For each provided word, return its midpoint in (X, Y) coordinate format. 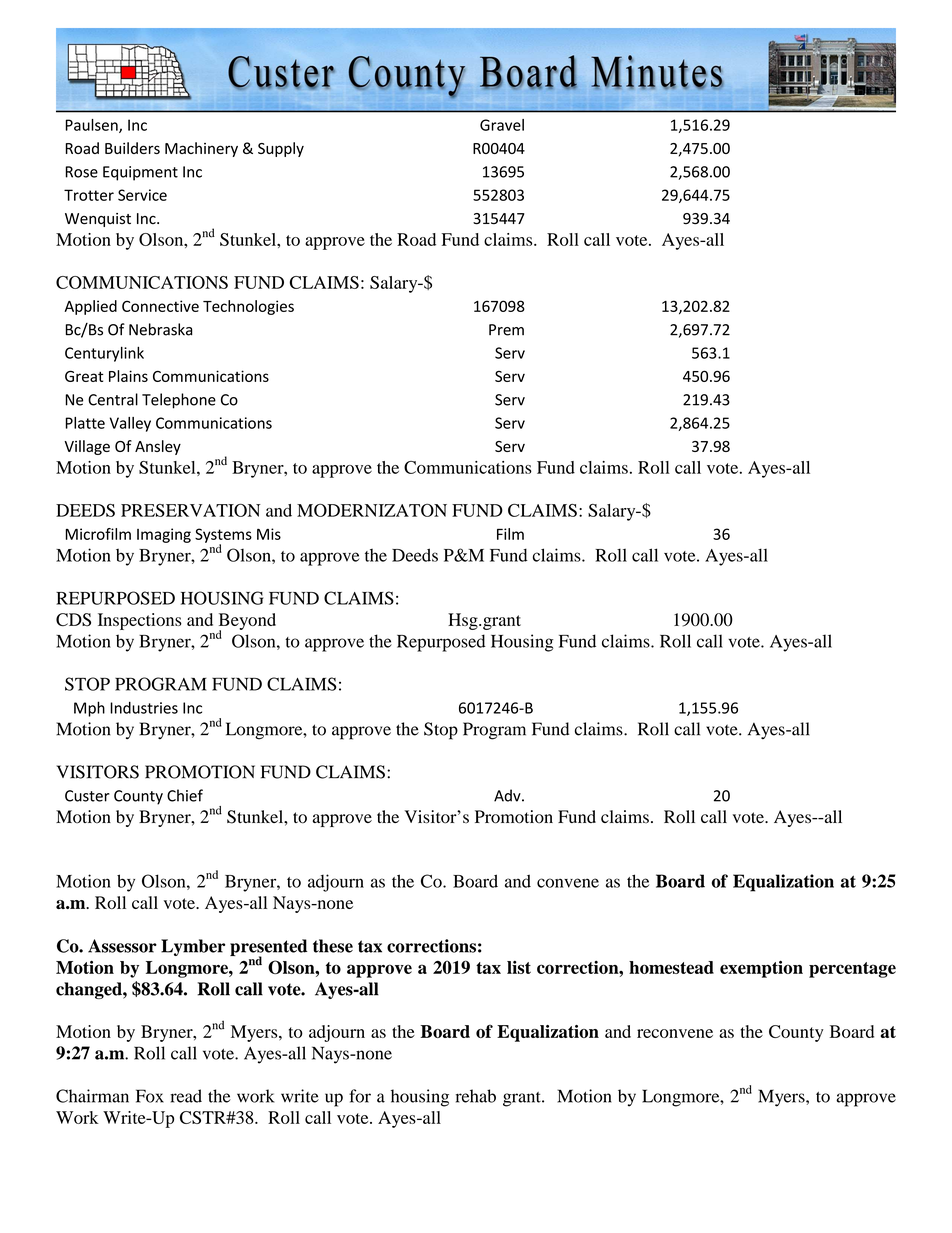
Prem (506, 330)
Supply (281, 149)
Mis (269, 534)
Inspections (140, 621)
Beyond (247, 622)
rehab (476, 1096)
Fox (150, 1096)
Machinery (201, 149)
